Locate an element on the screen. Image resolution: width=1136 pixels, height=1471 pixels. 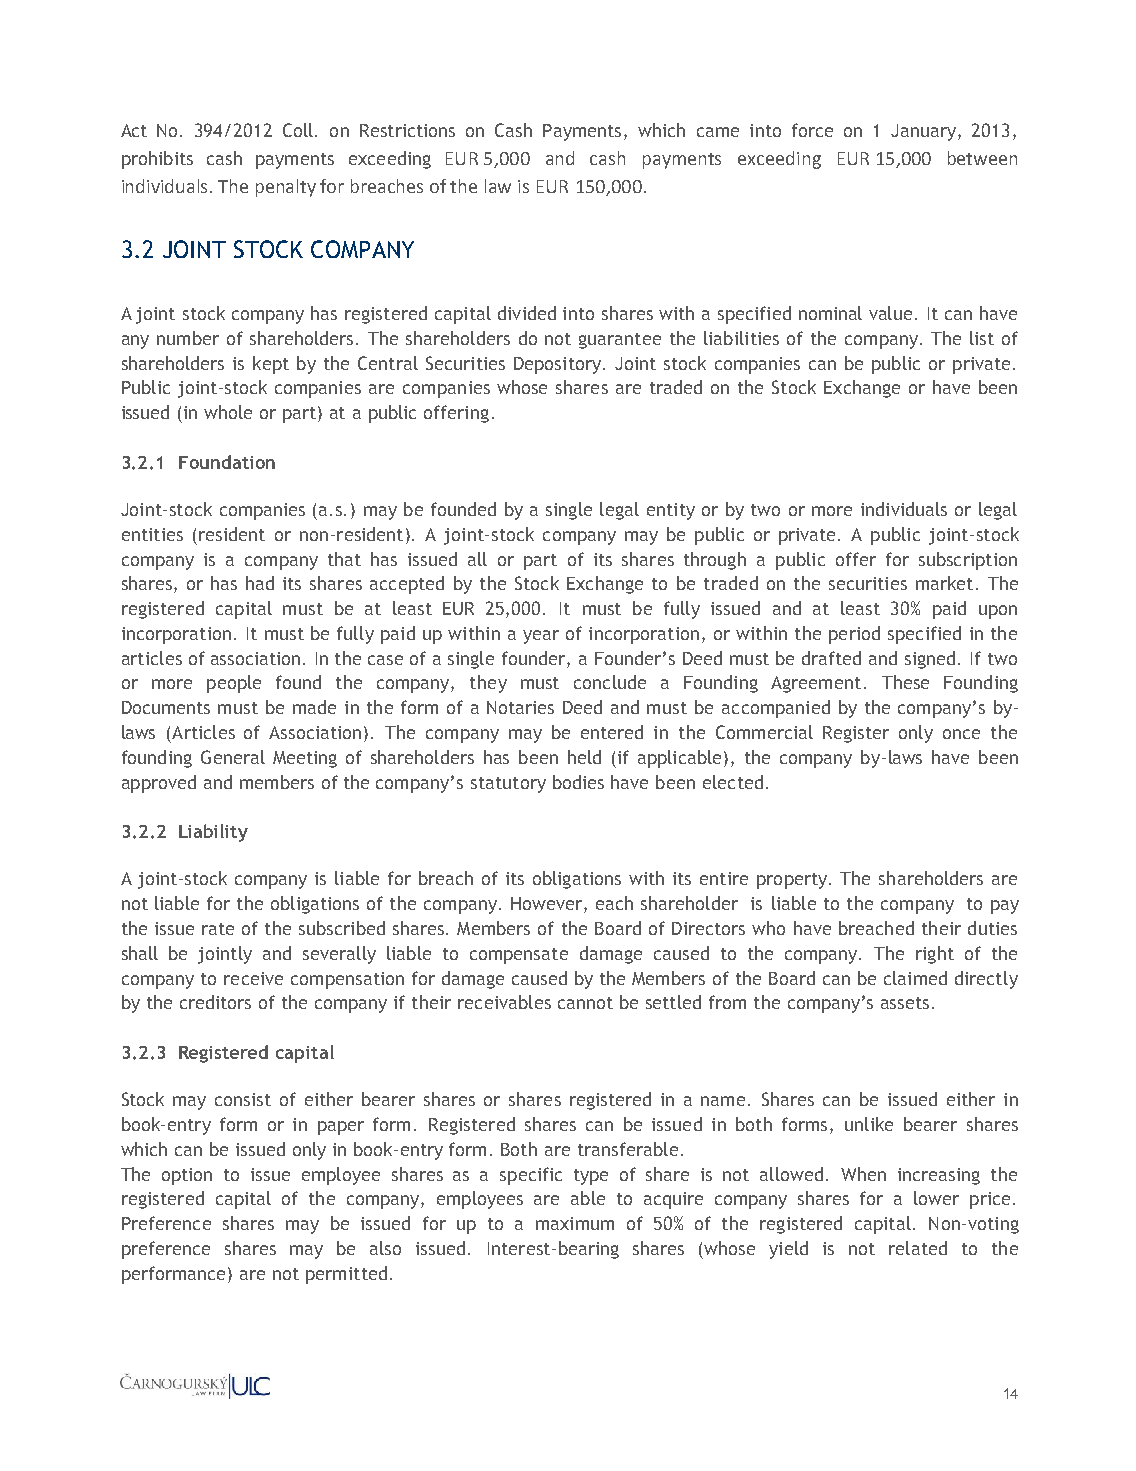
came is located at coordinates (718, 132).
